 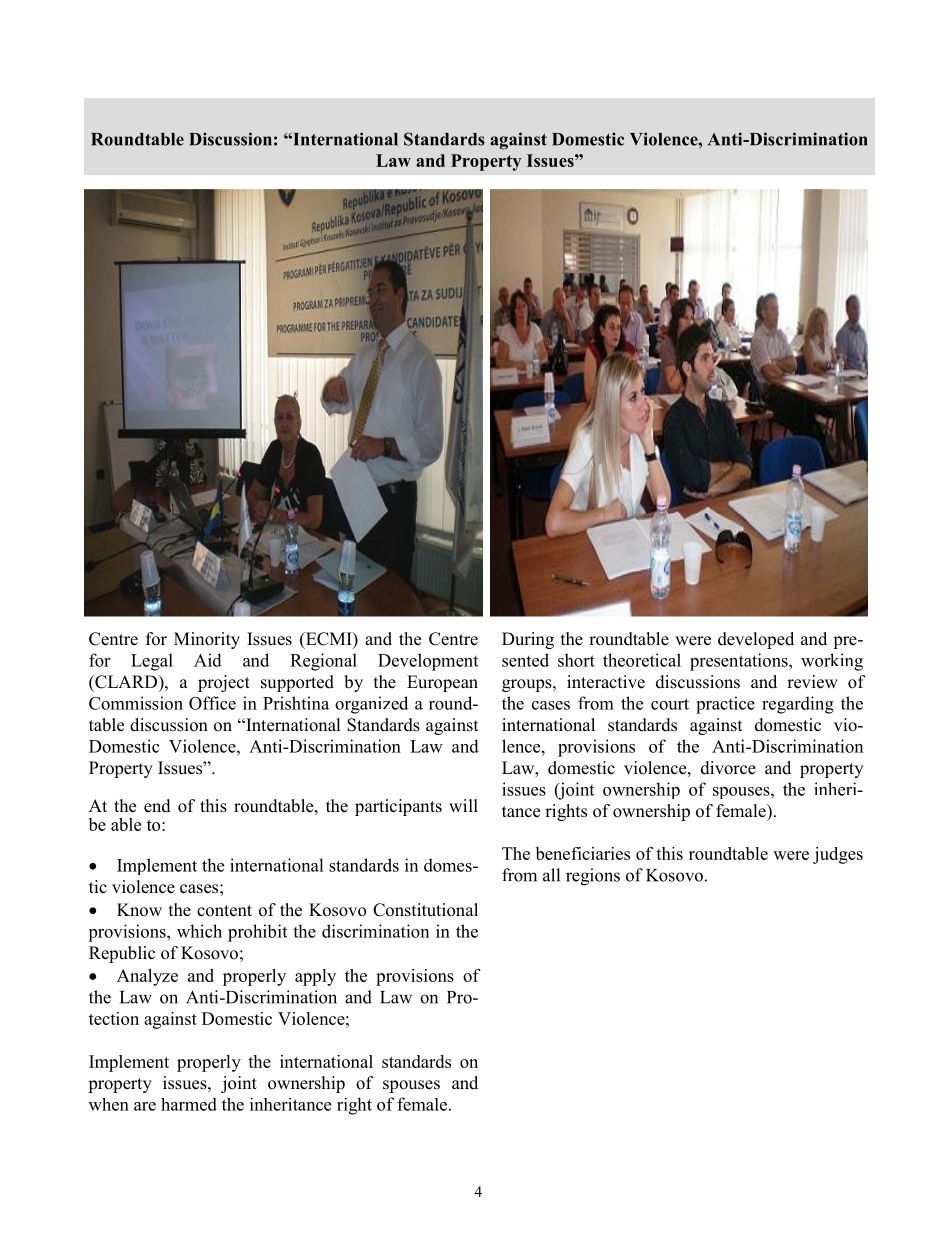 I want to click on harmed, so click(x=189, y=1104).
